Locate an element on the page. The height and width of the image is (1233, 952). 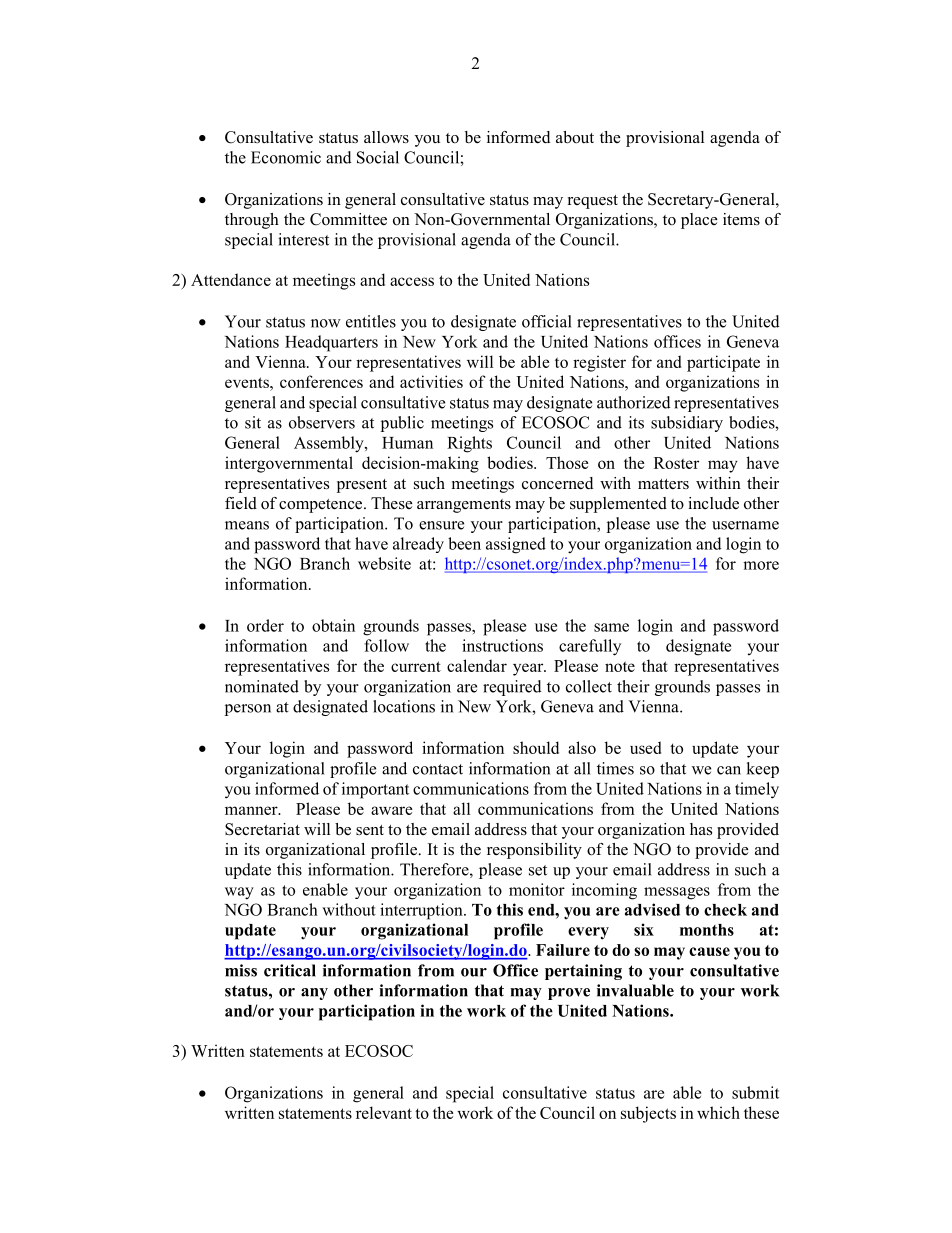
responsibility is located at coordinates (534, 851).
